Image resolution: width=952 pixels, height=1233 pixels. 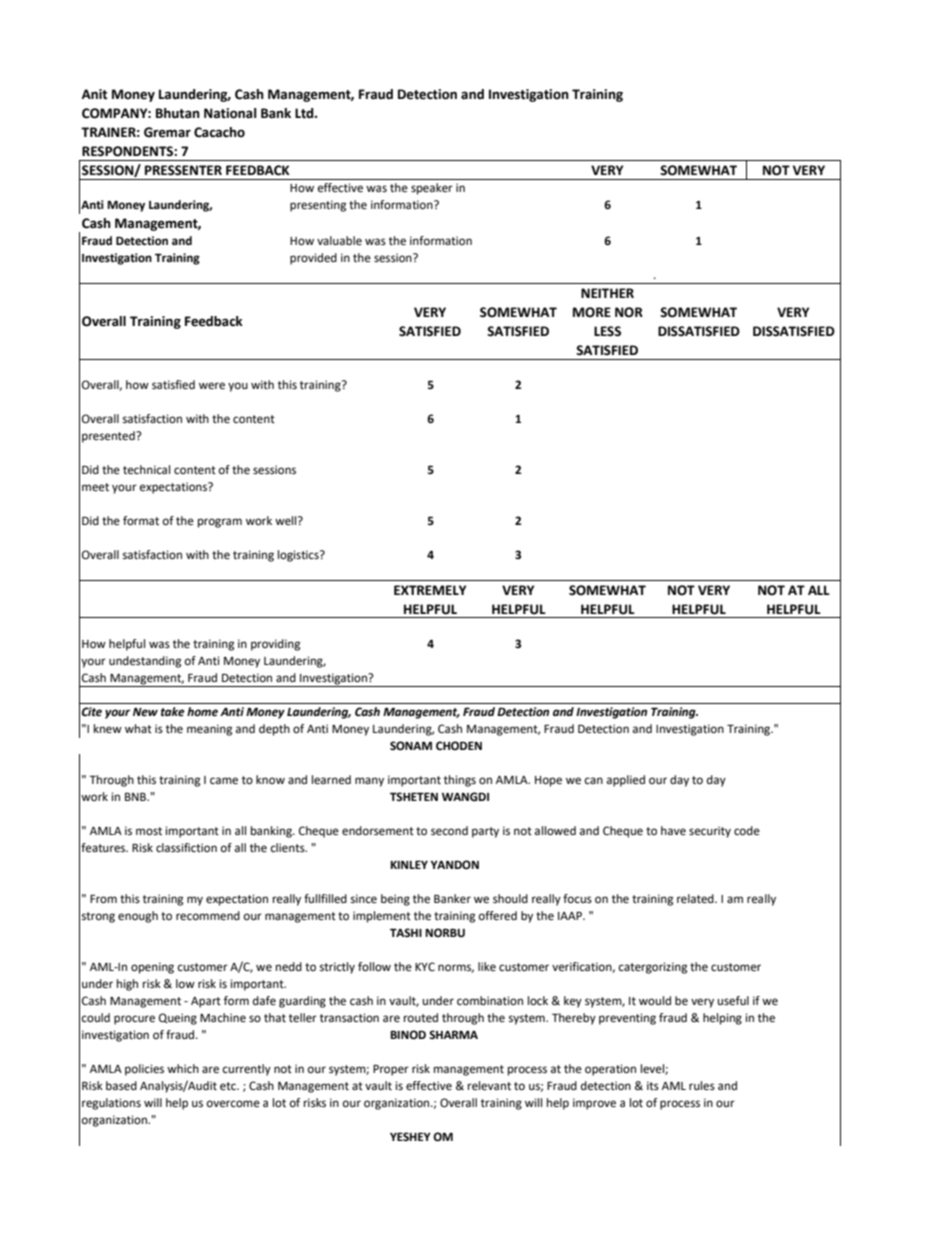 What do you see at coordinates (696, 899) in the document?
I see `related` at bounding box center [696, 899].
